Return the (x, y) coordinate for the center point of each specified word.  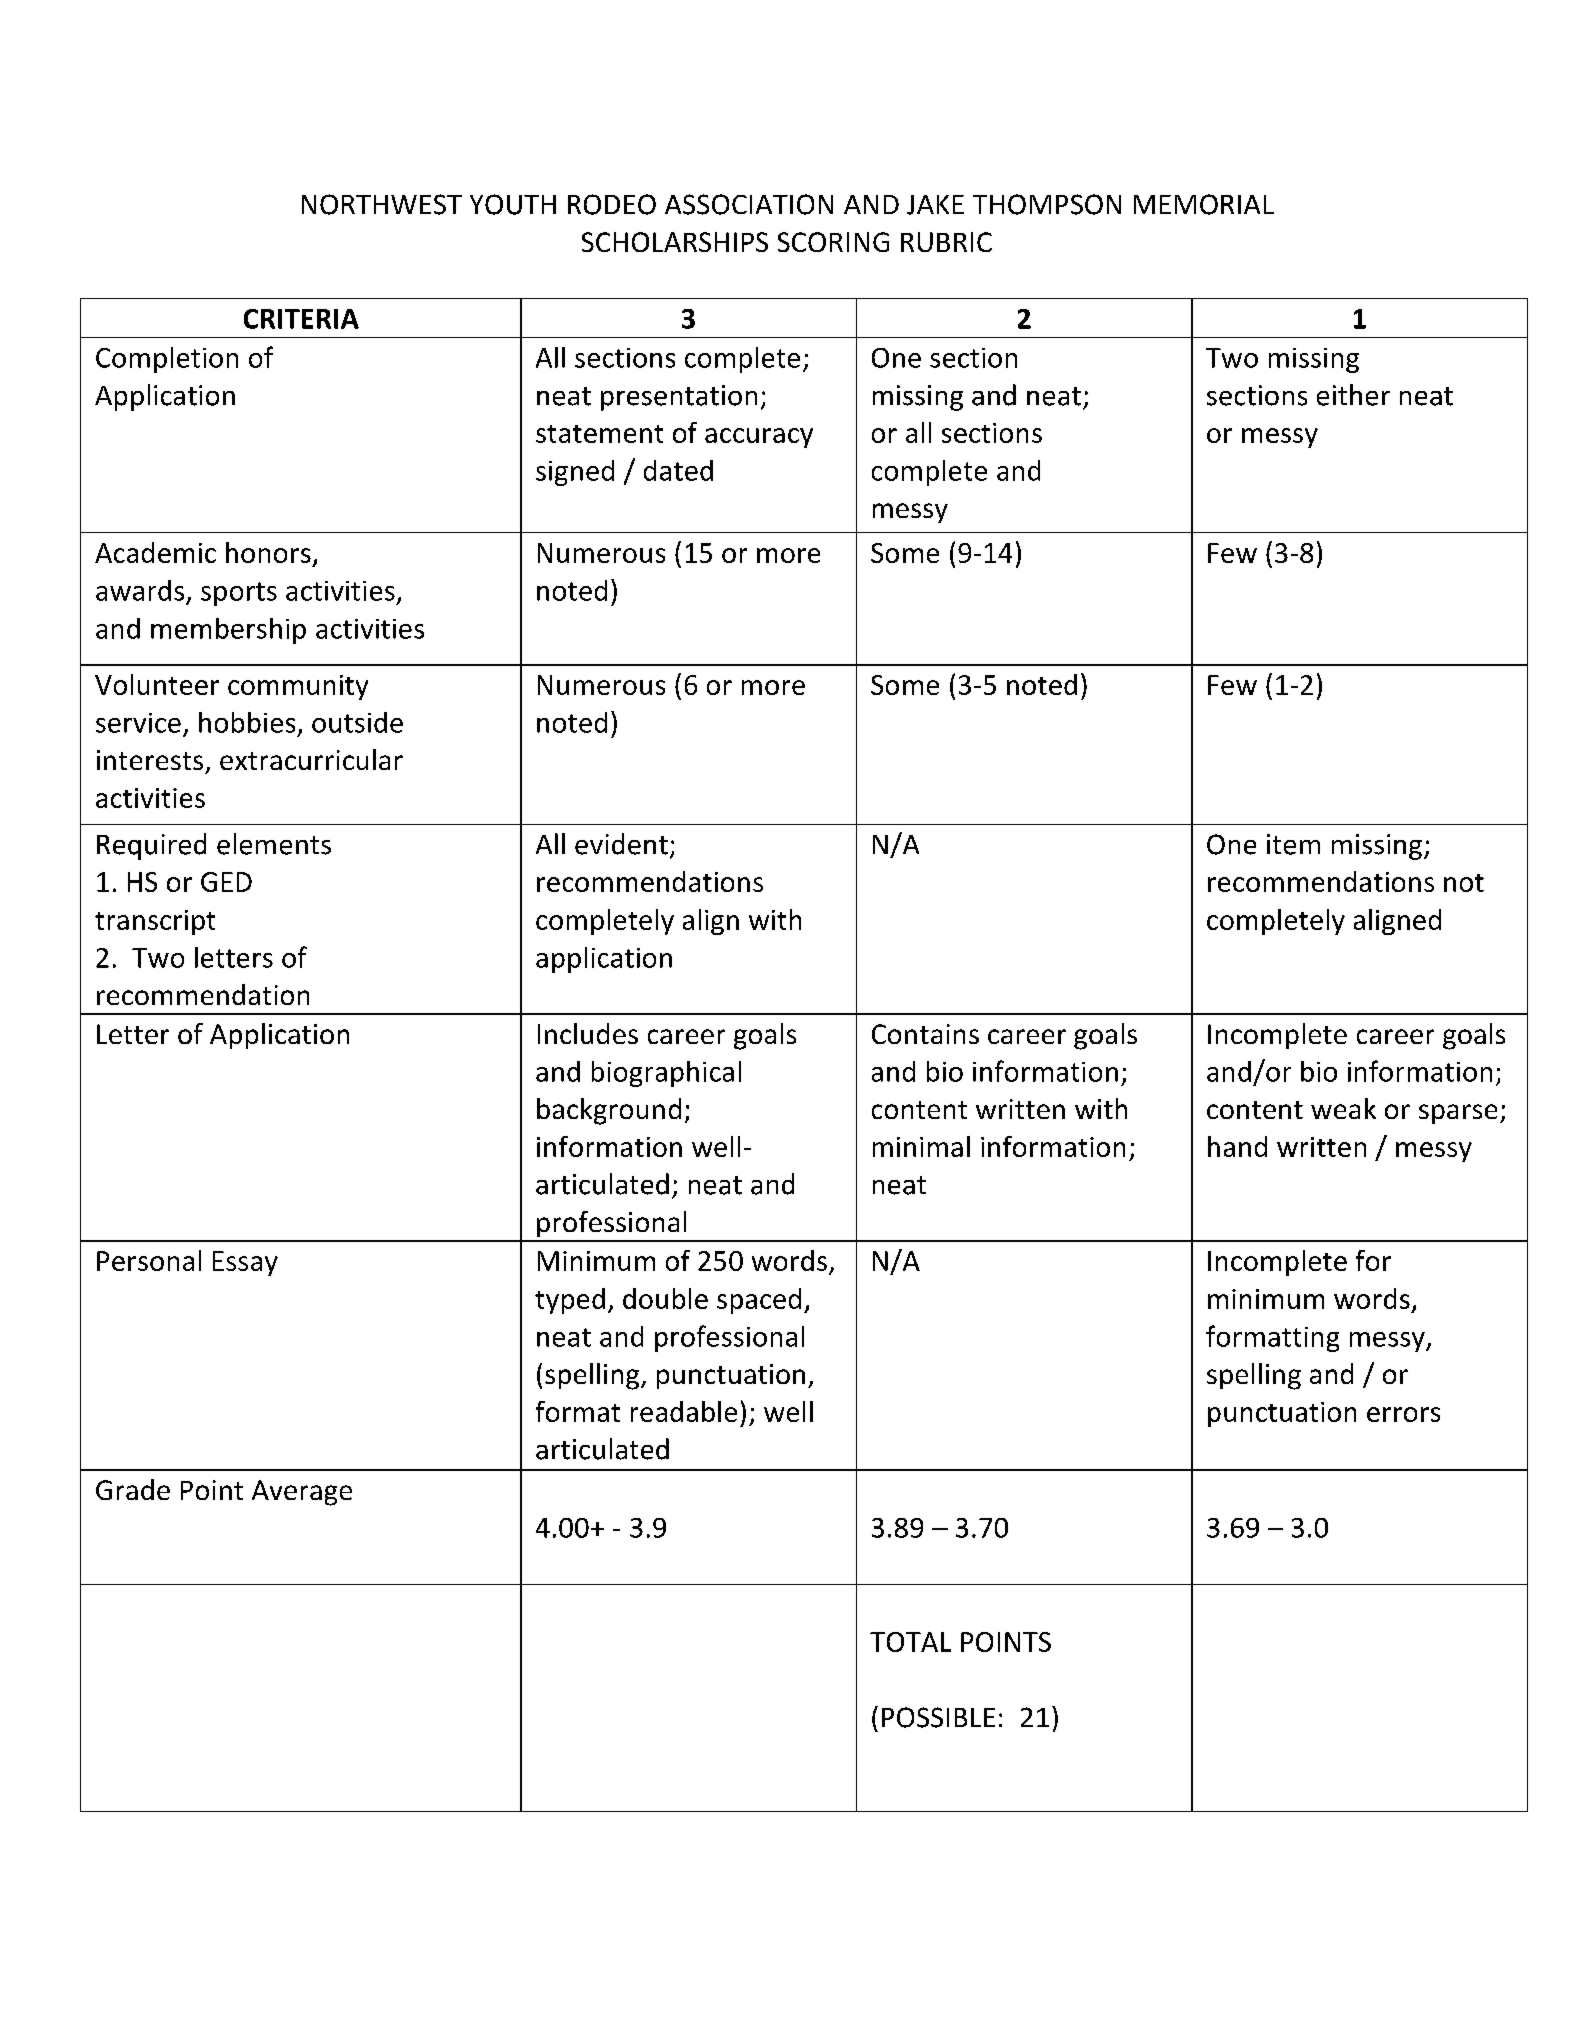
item (1293, 844)
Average (302, 1493)
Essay (245, 1263)
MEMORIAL (1204, 204)
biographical (666, 1074)
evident (621, 844)
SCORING (833, 242)
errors (1403, 1414)
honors (268, 552)
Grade (133, 1489)
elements (274, 844)
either (1353, 395)
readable (684, 1411)
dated (678, 470)
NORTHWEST (382, 204)
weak (1343, 1108)
